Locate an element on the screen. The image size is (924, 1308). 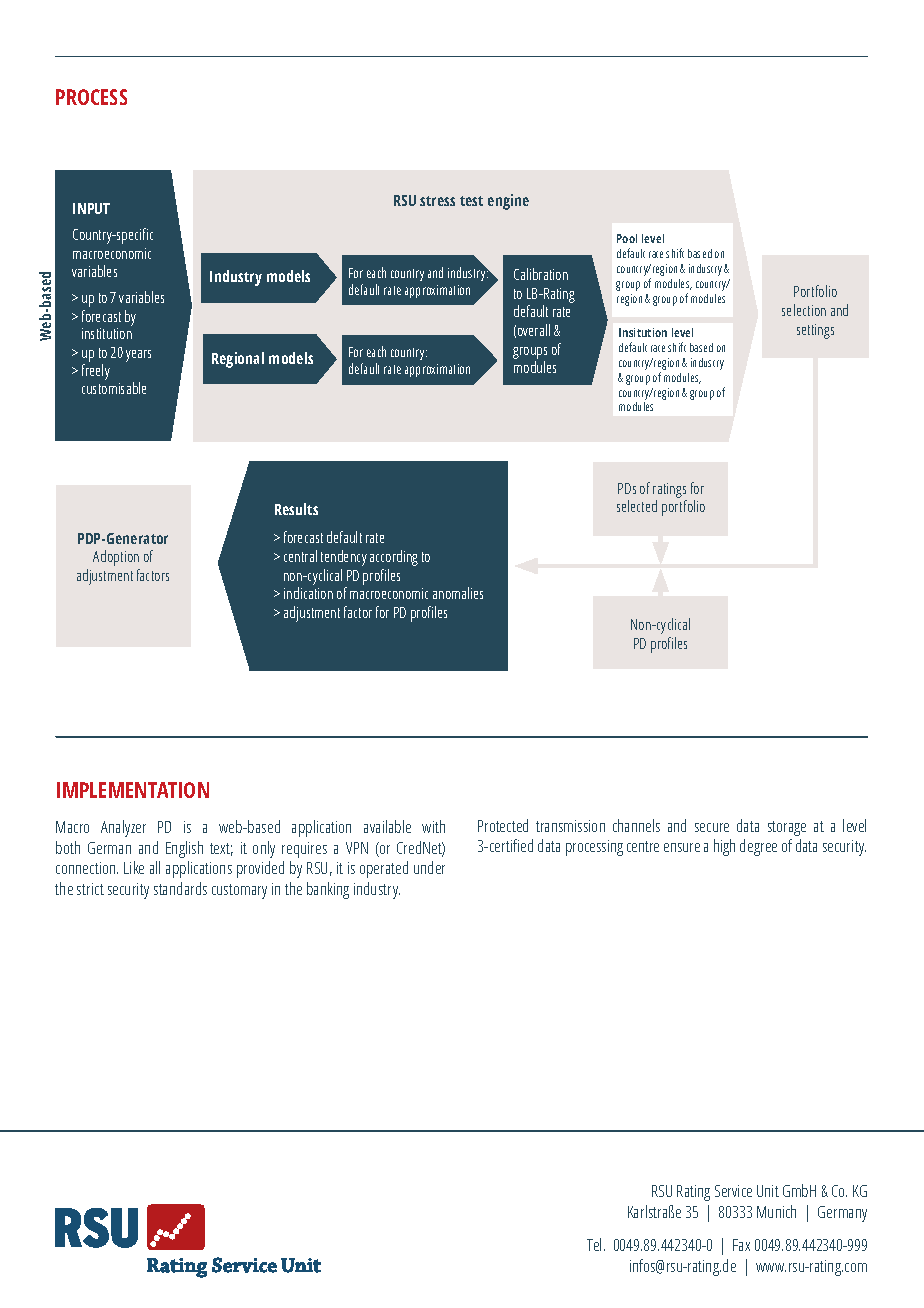
INPUT is located at coordinates (91, 208).
